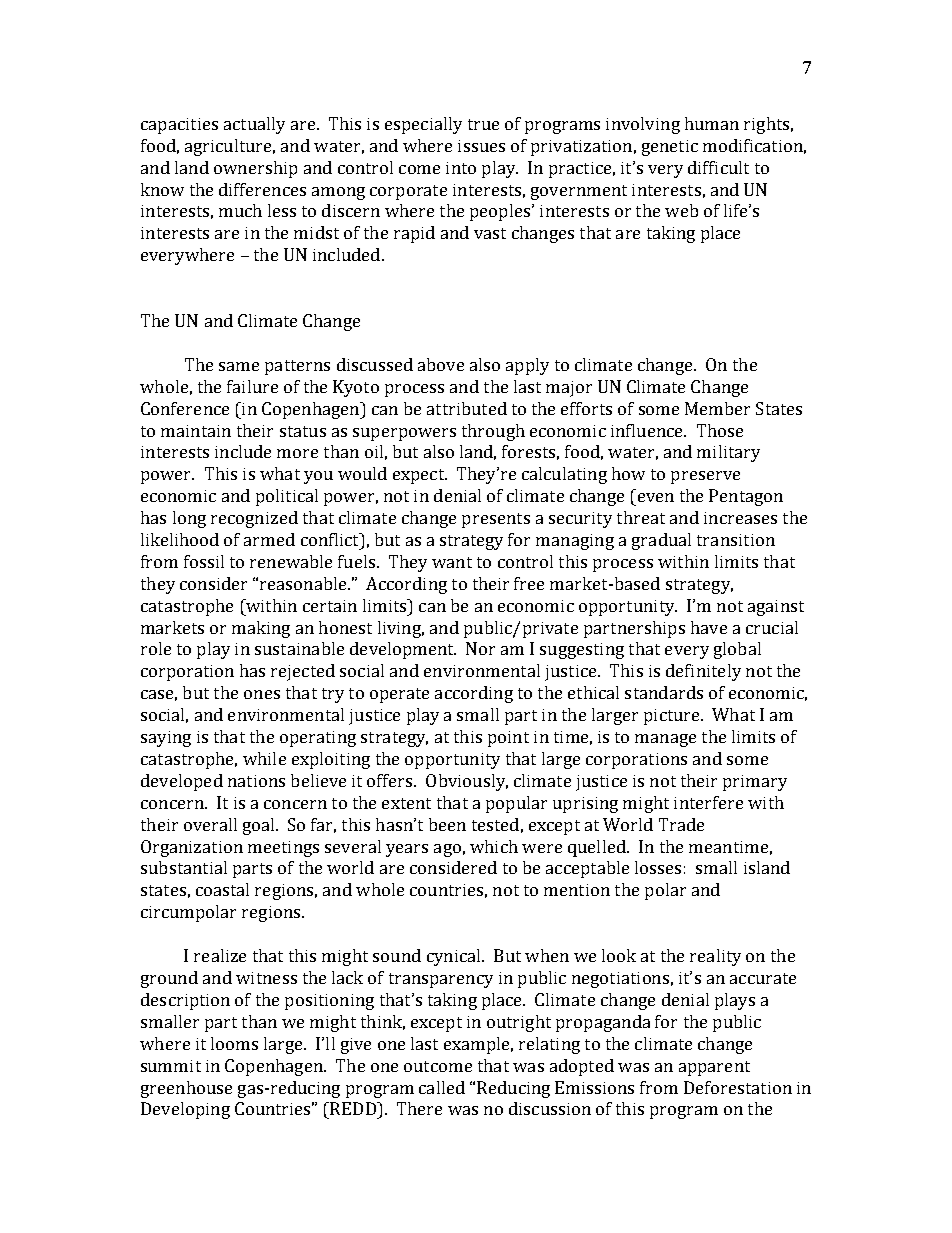 The width and height of the screenshot is (952, 1233). Describe the element at coordinates (467, 408) in the screenshot. I see `attributed` at that location.
